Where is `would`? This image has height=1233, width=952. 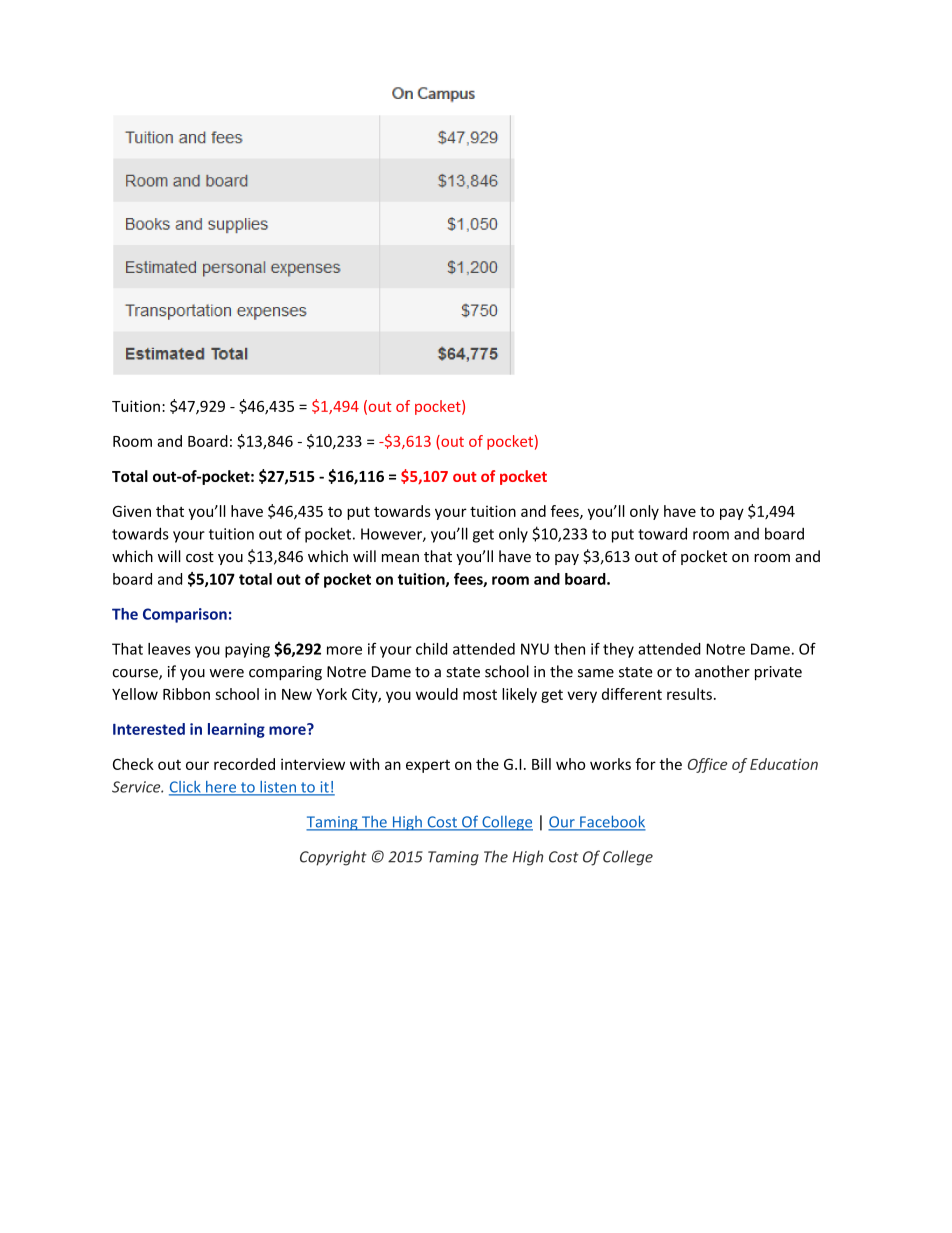 would is located at coordinates (437, 694).
